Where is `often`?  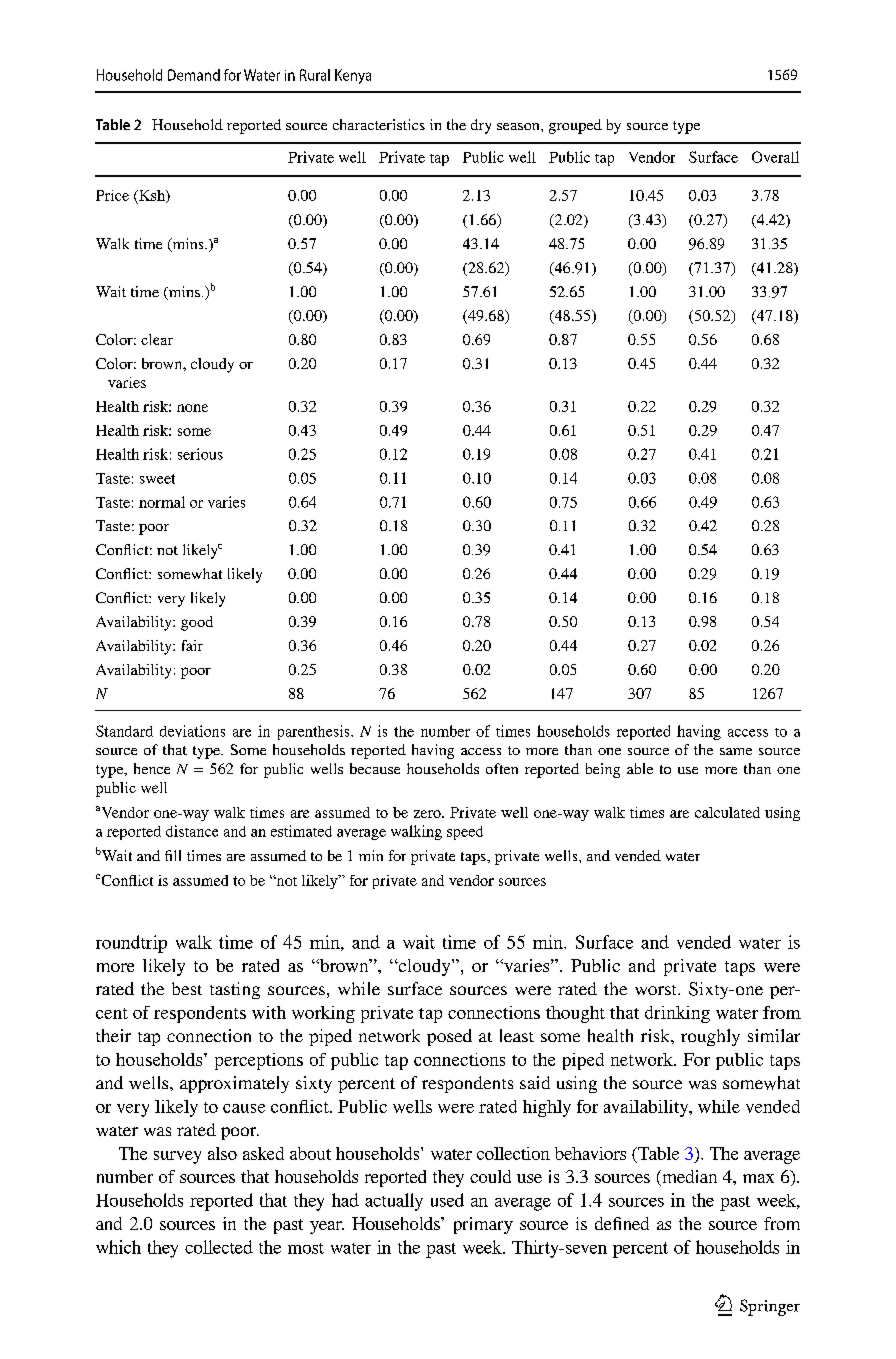 often is located at coordinates (502, 768).
